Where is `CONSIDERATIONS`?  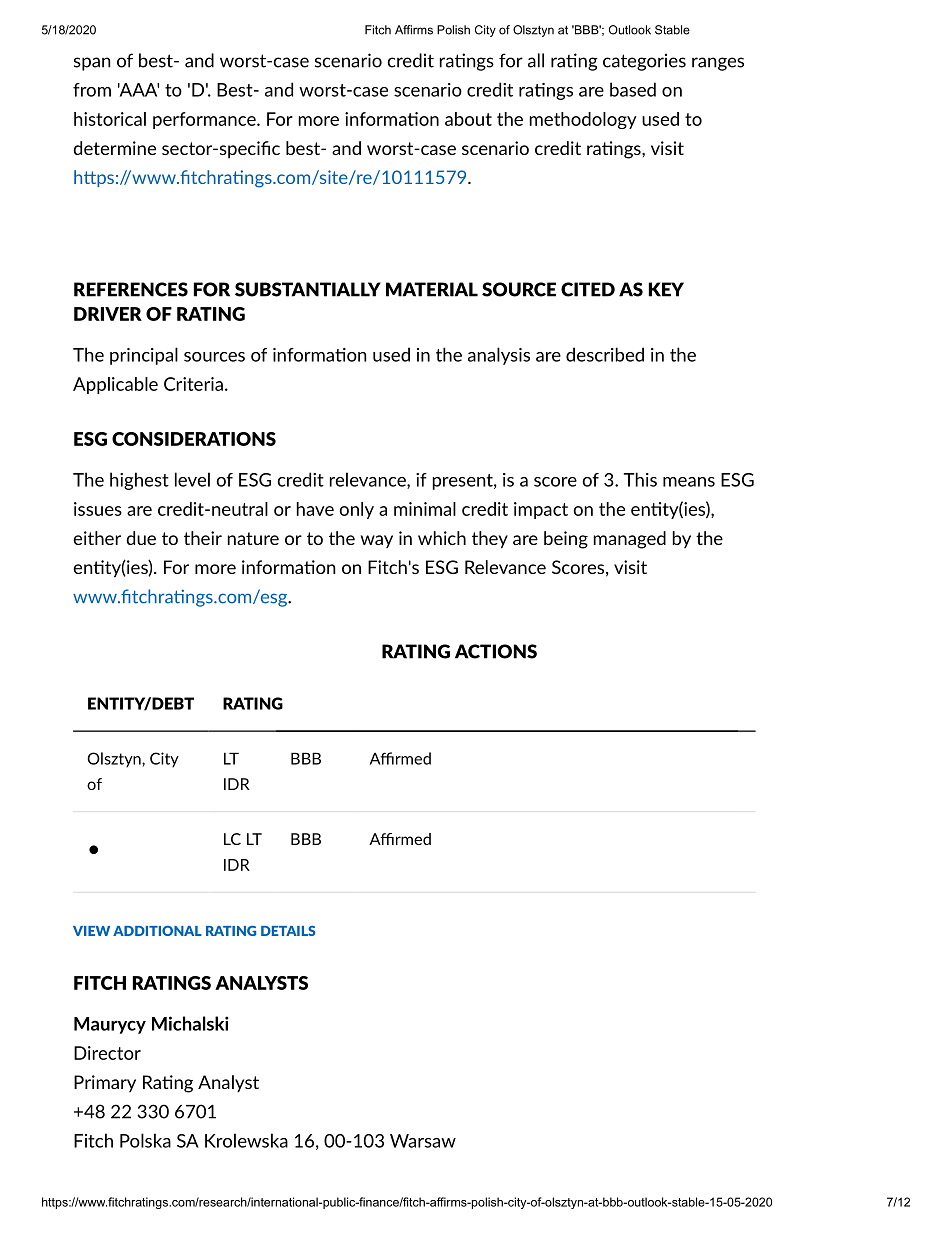 CONSIDERATIONS is located at coordinates (194, 439).
